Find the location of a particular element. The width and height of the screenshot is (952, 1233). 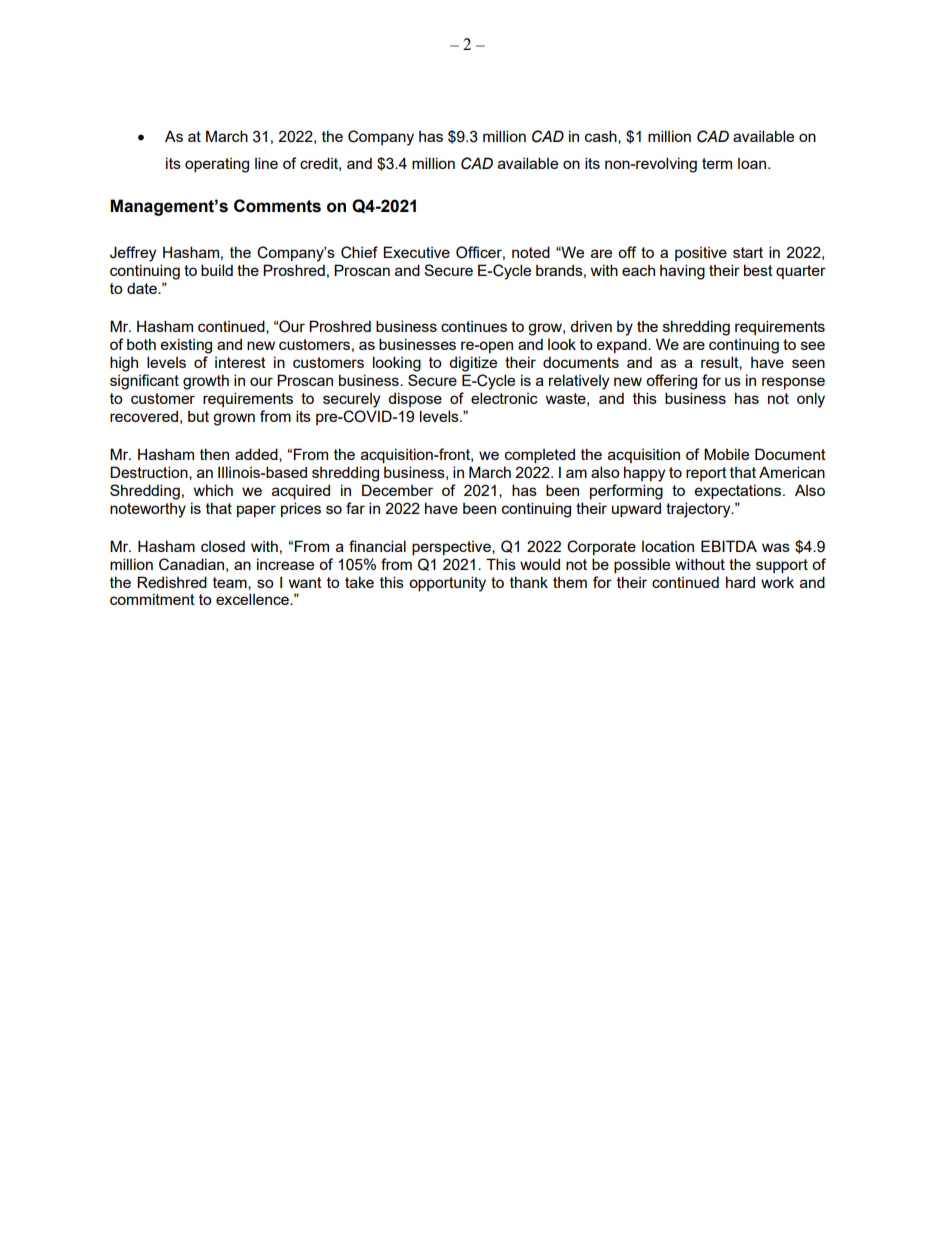

term is located at coordinates (717, 163).
